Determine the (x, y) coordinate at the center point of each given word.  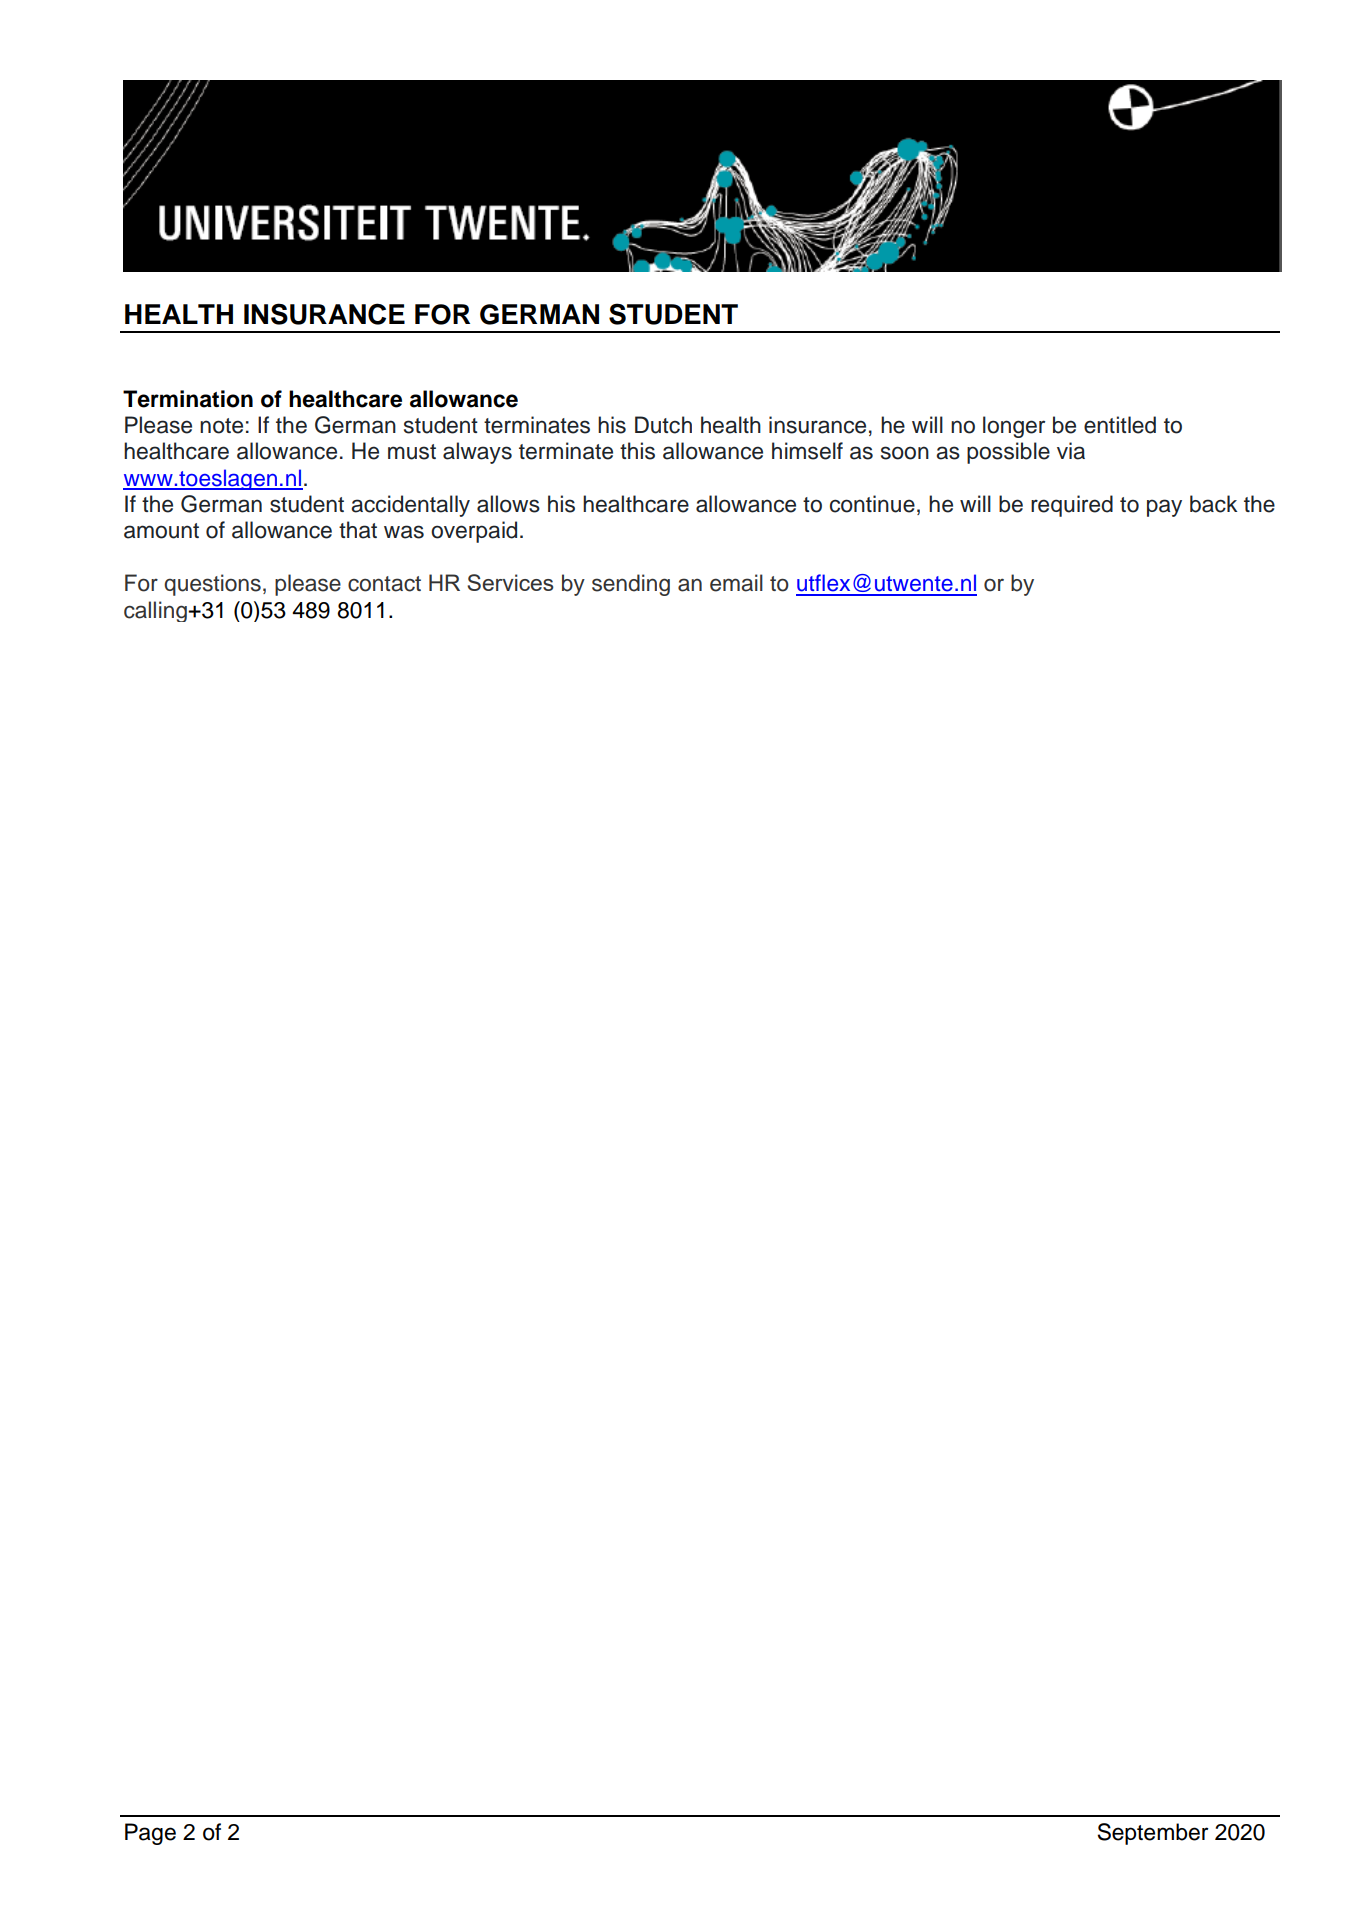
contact (384, 584)
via (1071, 451)
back (1214, 504)
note (221, 426)
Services (510, 582)
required (1072, 506)
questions (212, 585)
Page (150, 1834)
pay (1164, 508)
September (1153, 1834)
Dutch (663, 425)
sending (631, 585)
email (736, 583)
